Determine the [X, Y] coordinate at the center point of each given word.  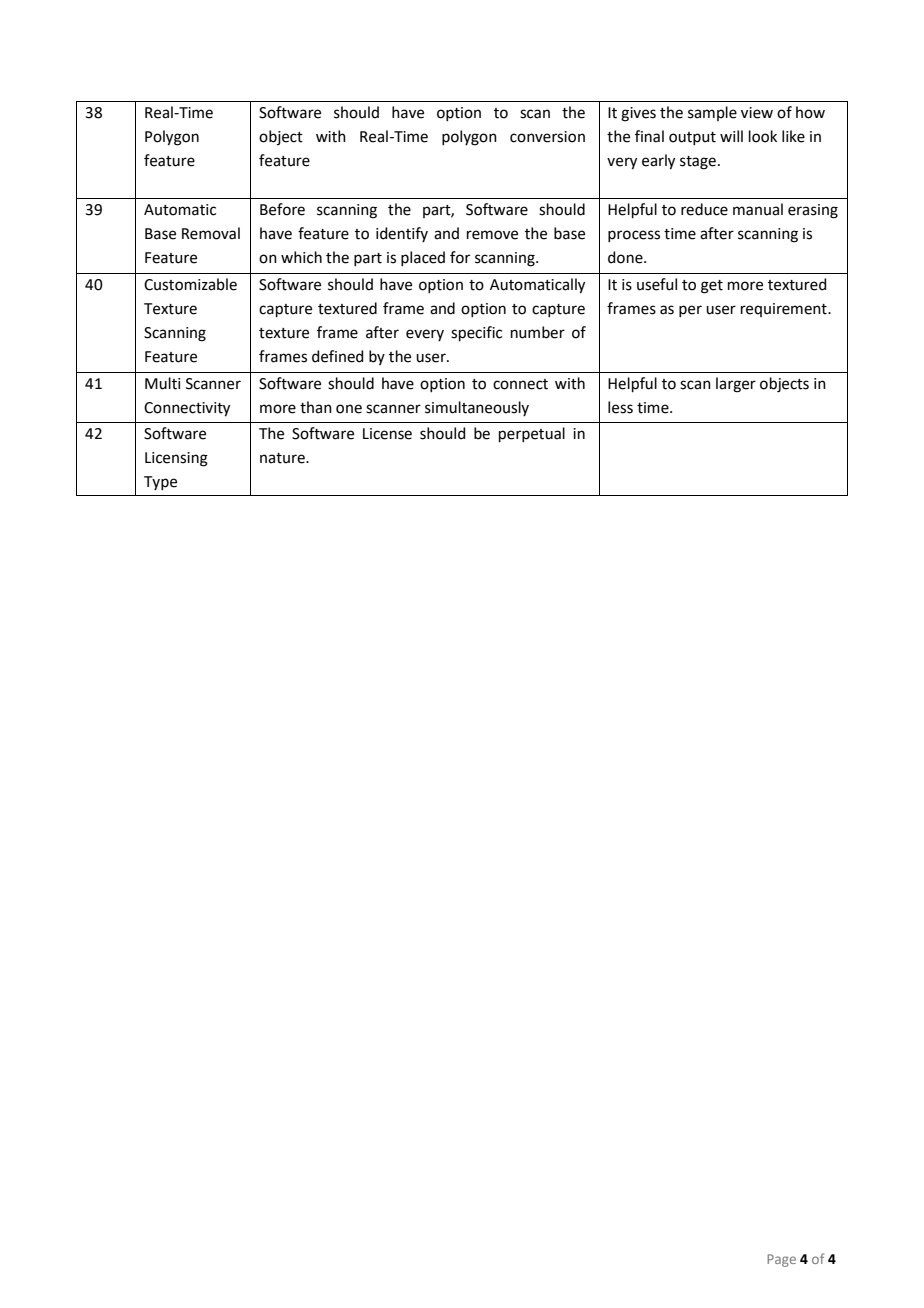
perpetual [532, 434]
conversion [547, 137]
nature [283, 458]
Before [282, 209]
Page [781, 1260]
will [731, 136]
